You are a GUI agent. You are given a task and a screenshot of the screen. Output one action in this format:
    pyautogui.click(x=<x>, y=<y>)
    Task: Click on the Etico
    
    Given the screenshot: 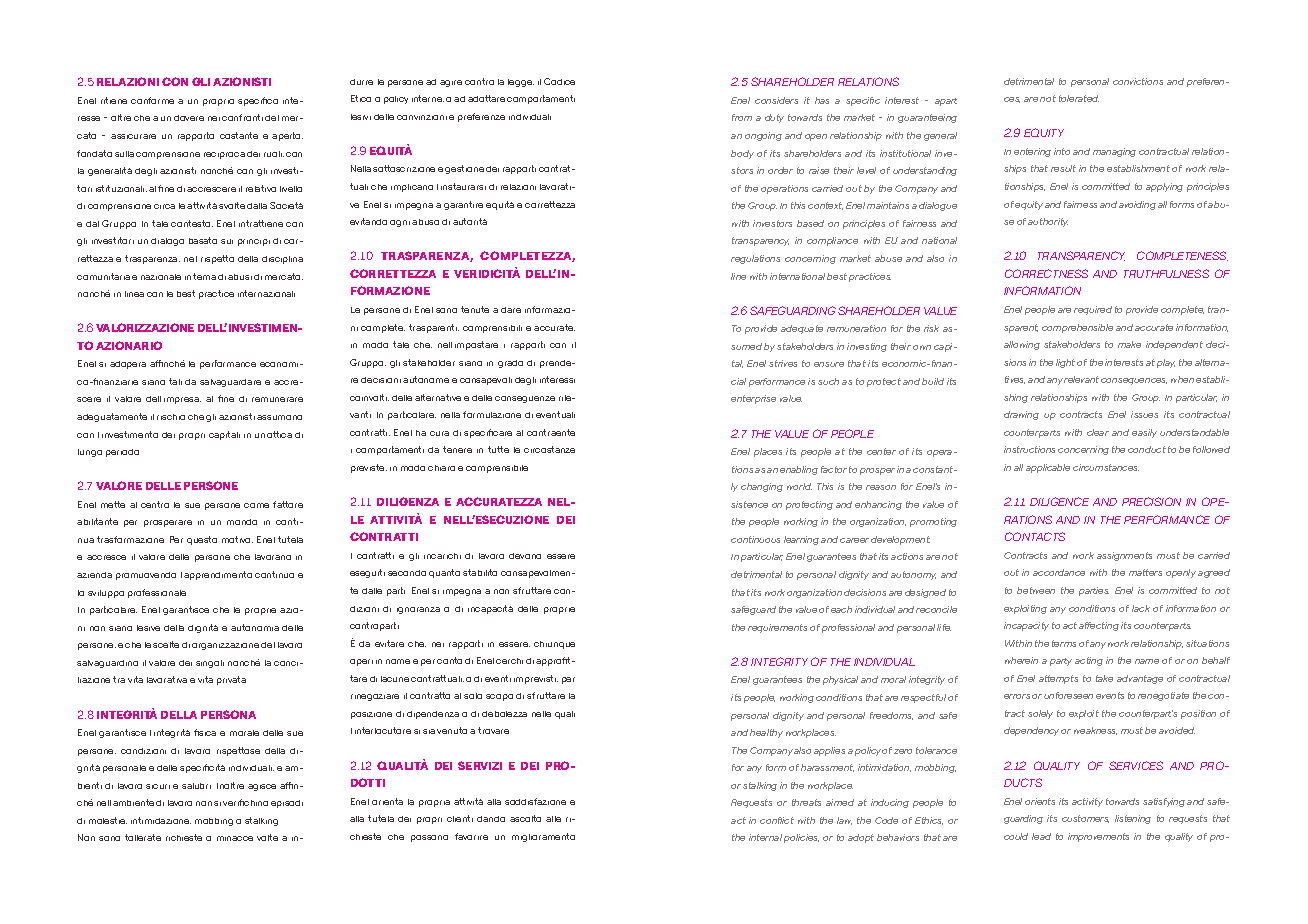 What is the action you would take?
    pyautogui.click(x=361, y=98)
